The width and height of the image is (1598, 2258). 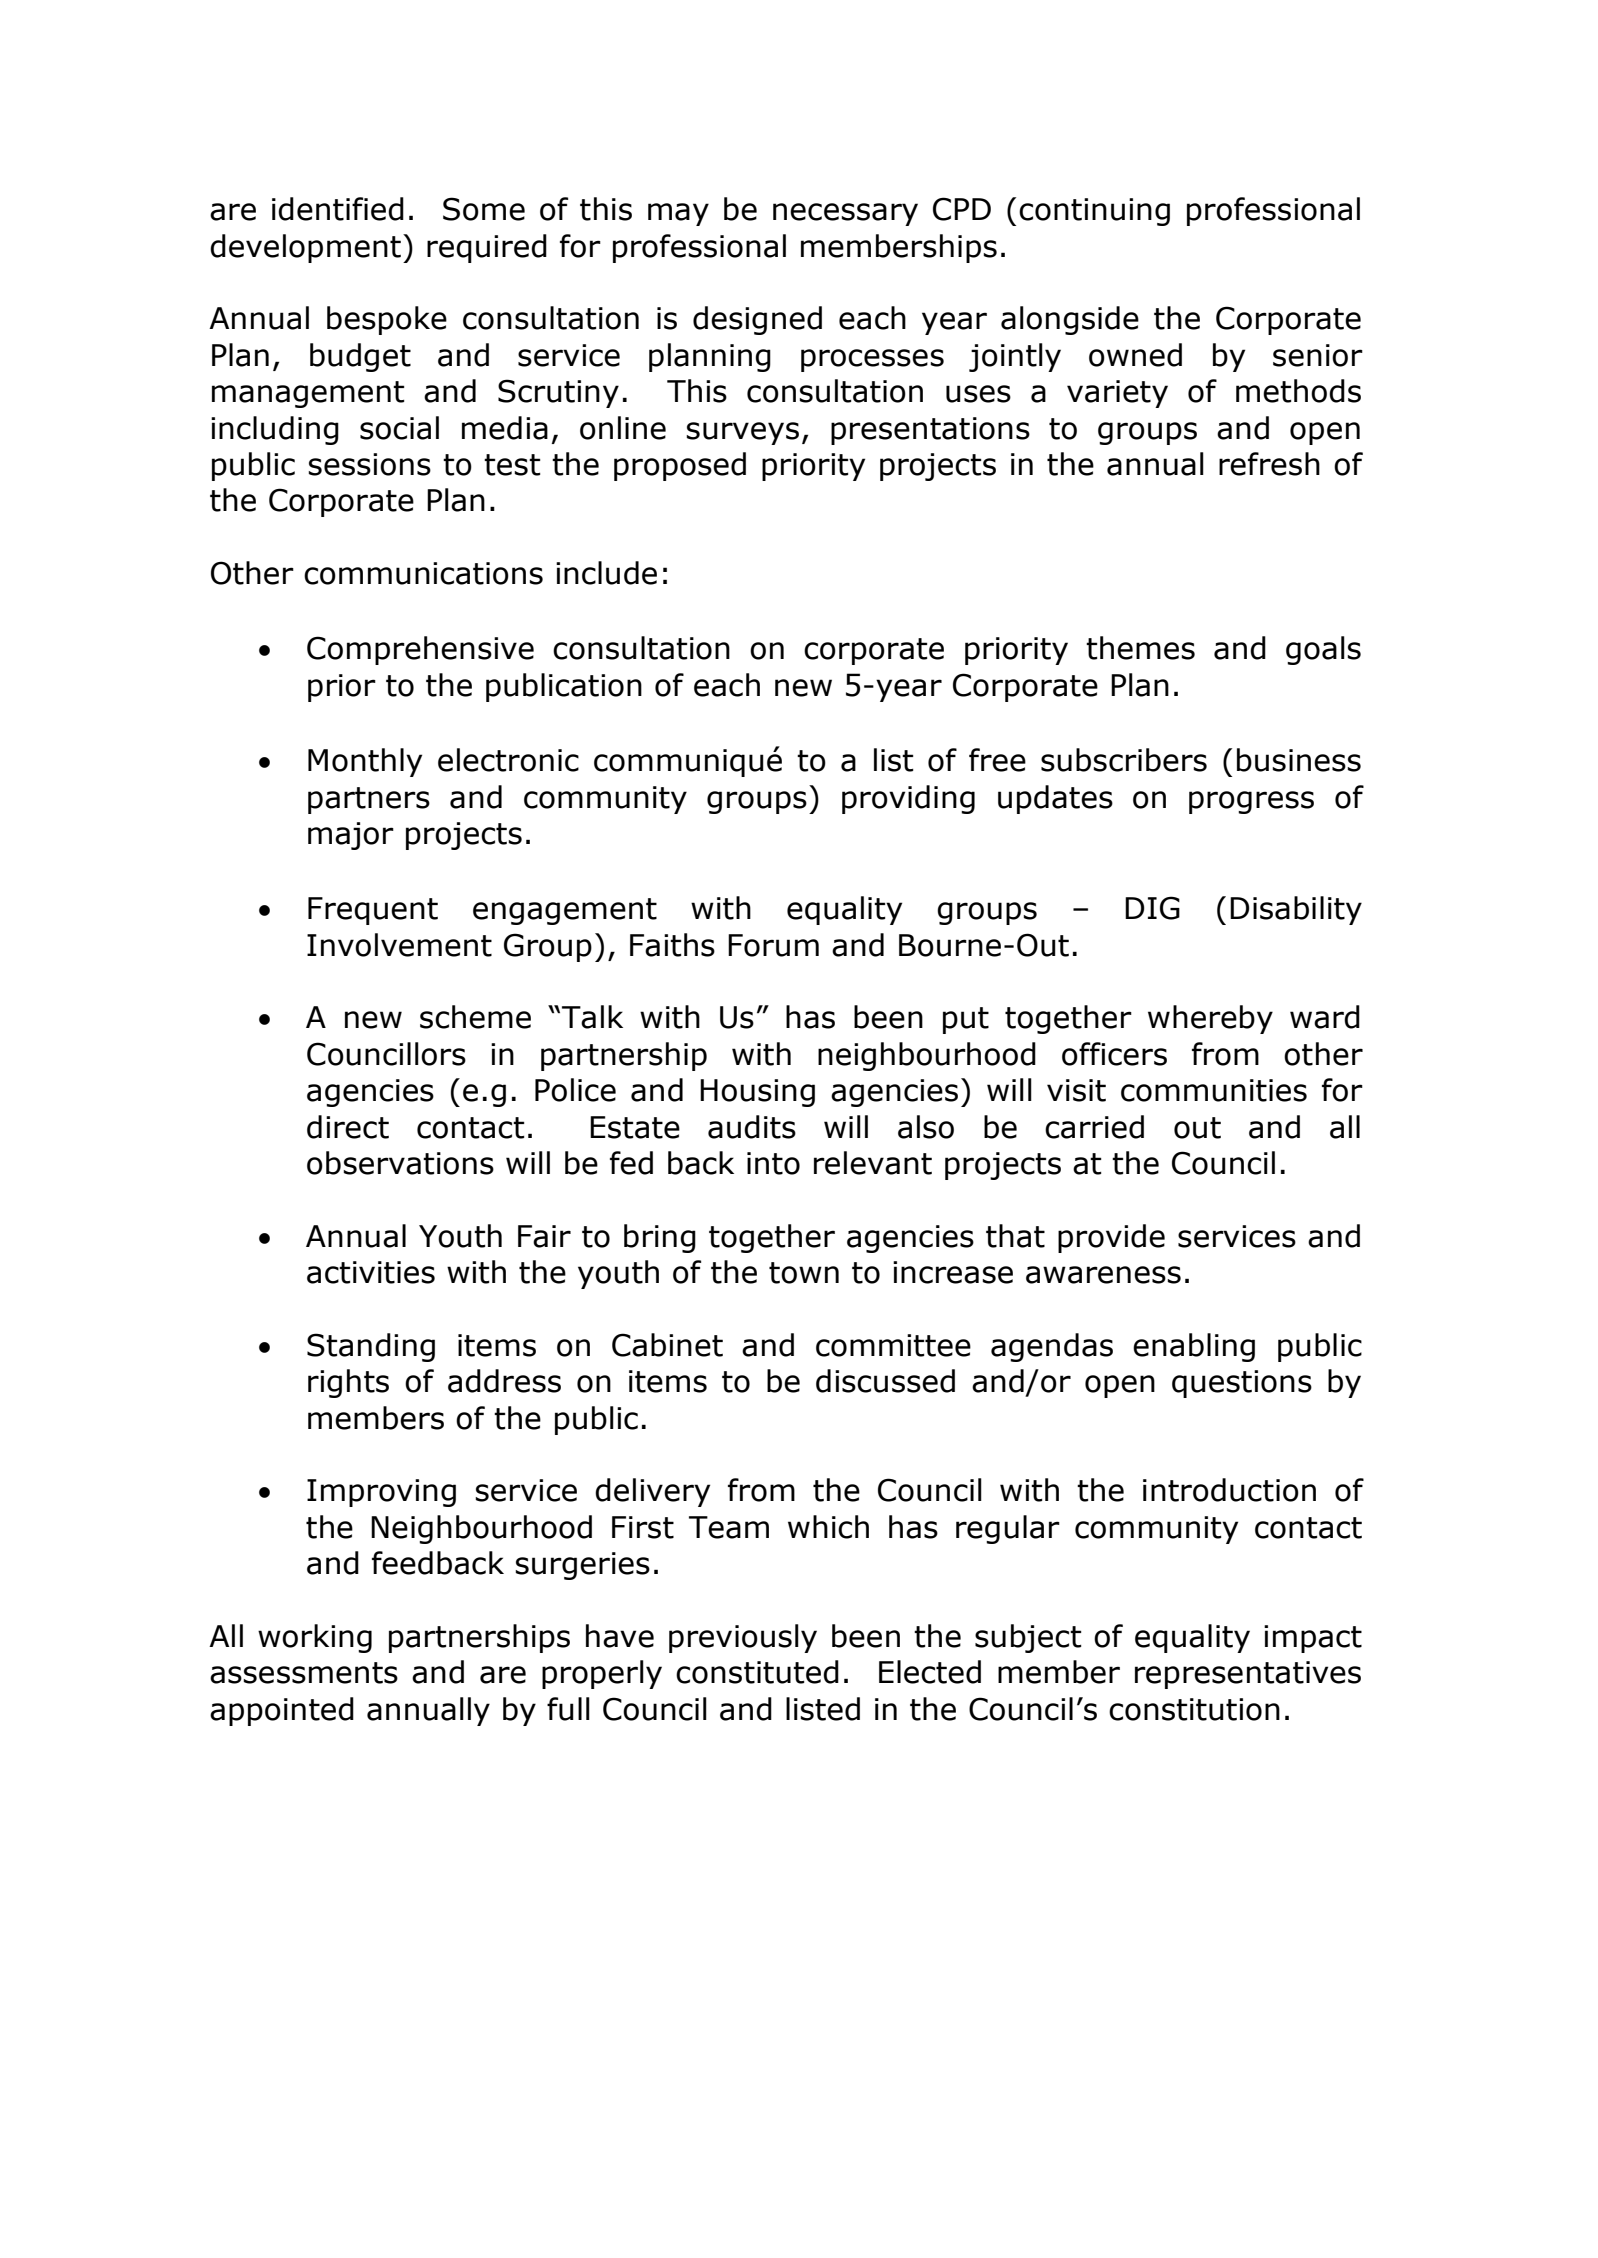 I want to click on working, so click(x=315, y=1638).
